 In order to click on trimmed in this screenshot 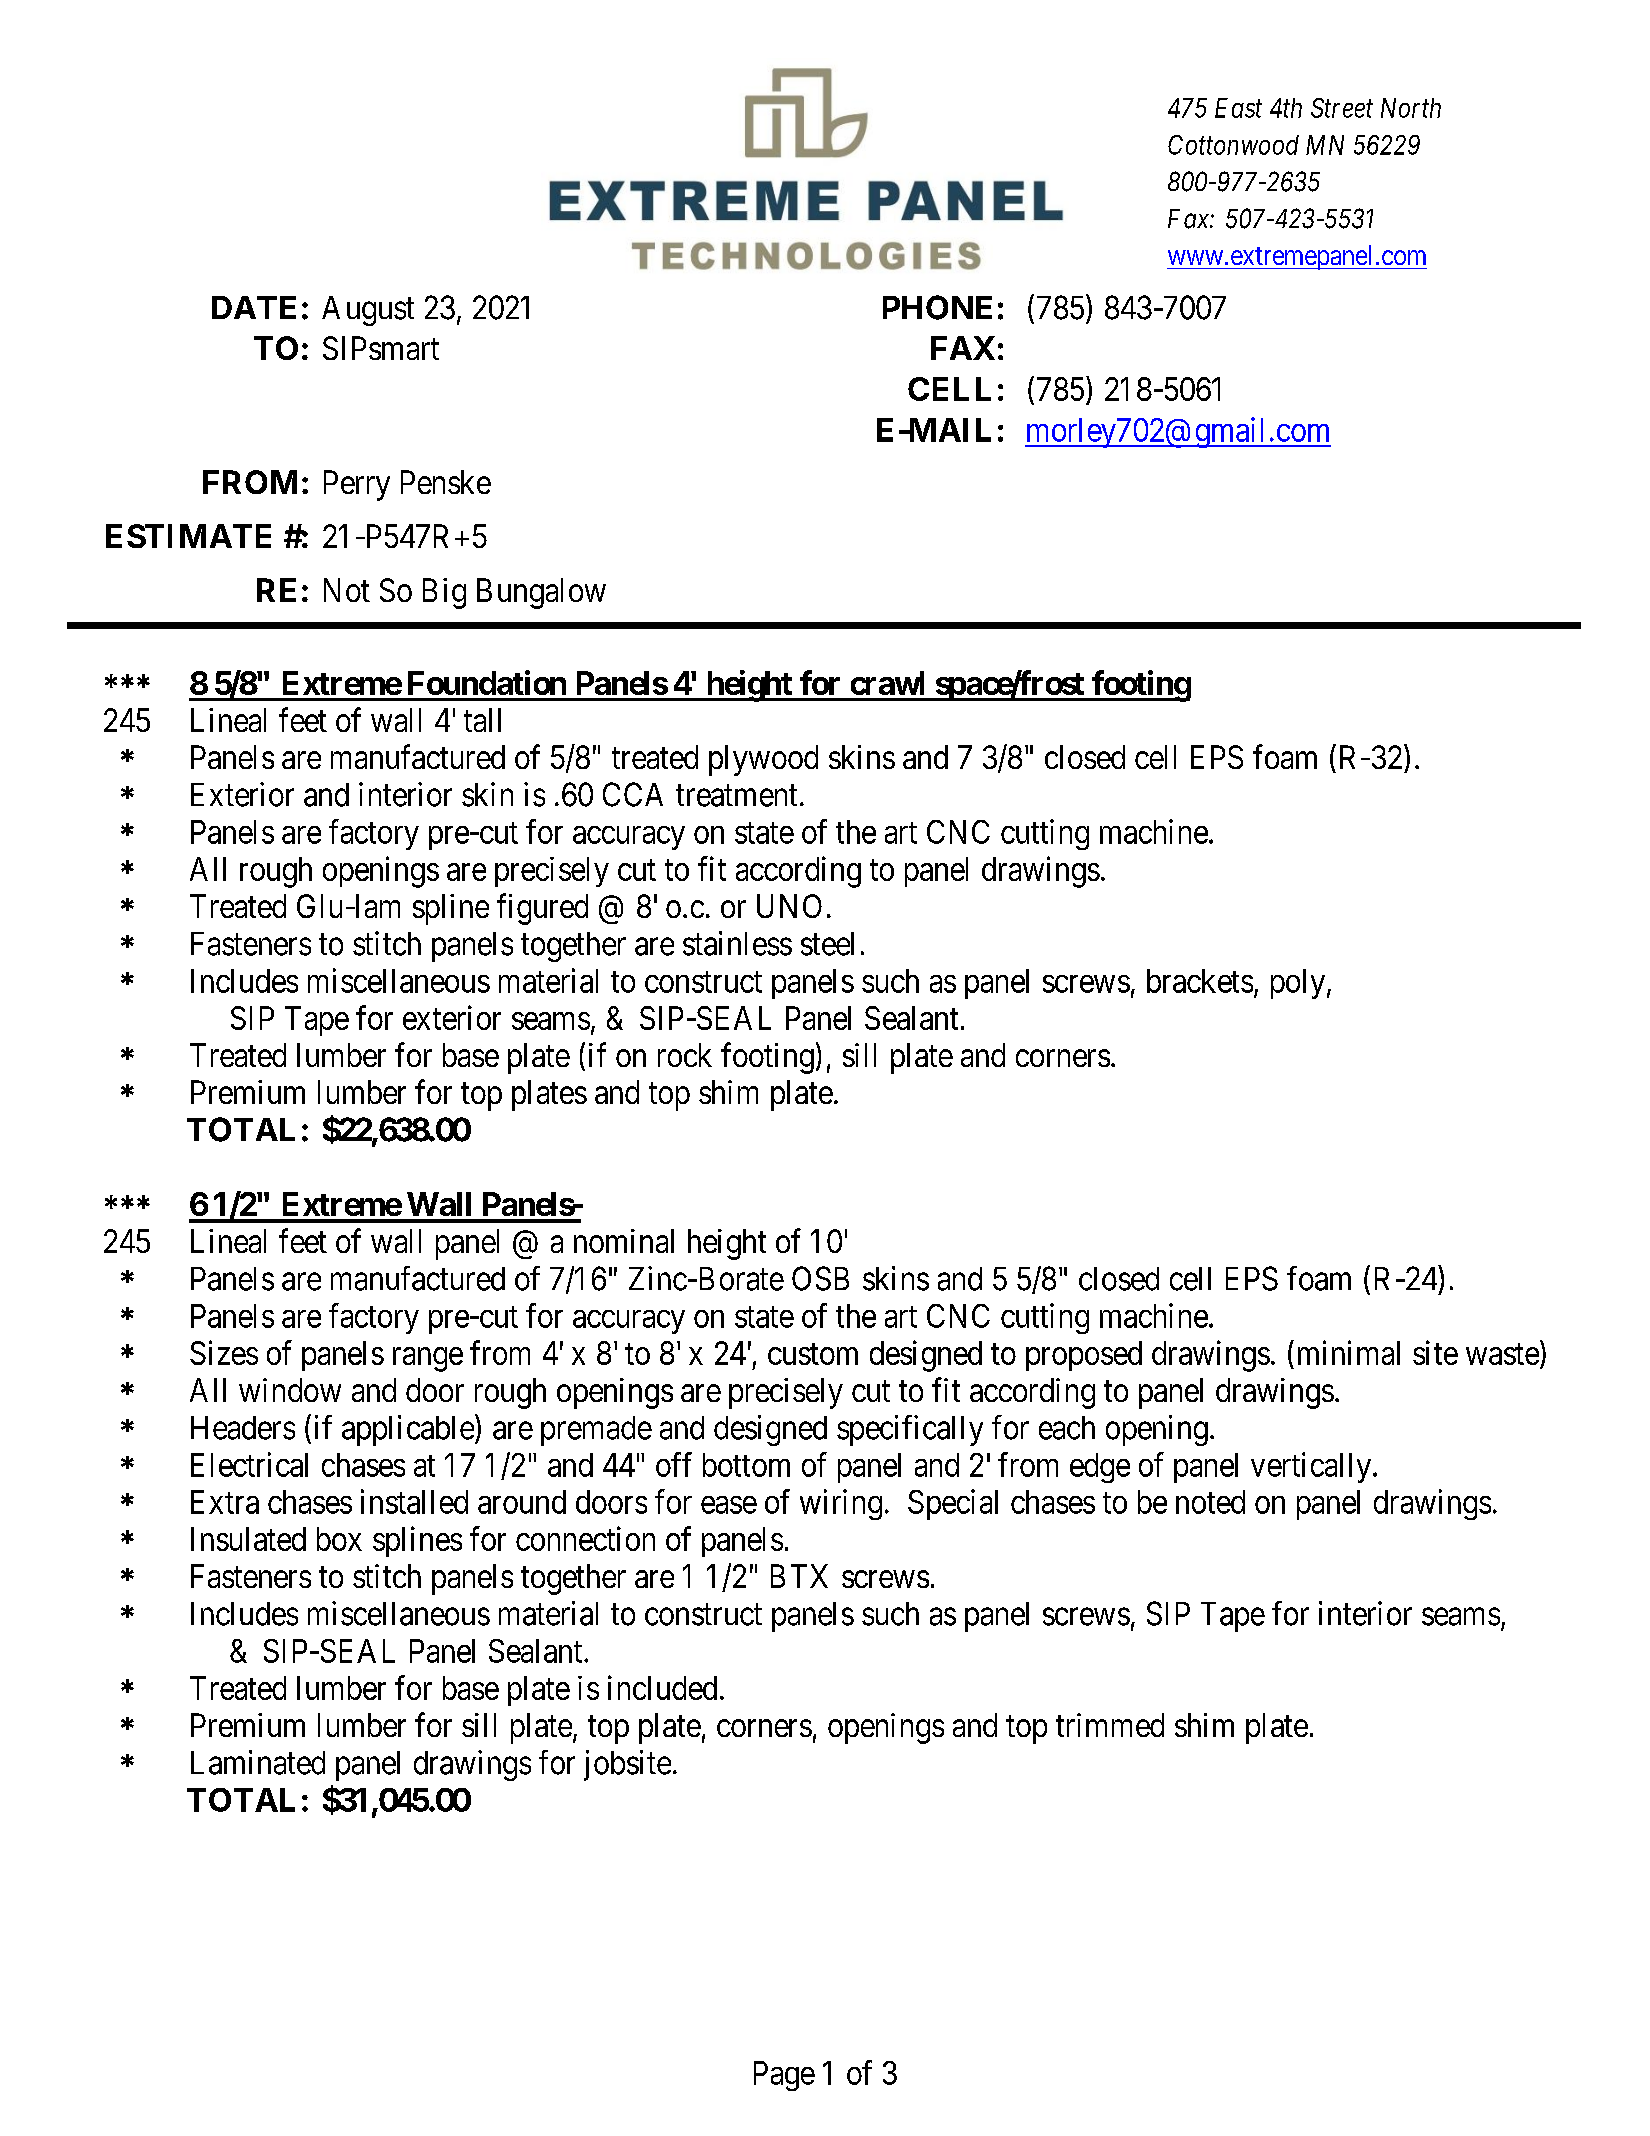, I will do `click(1110, 1725)`.
